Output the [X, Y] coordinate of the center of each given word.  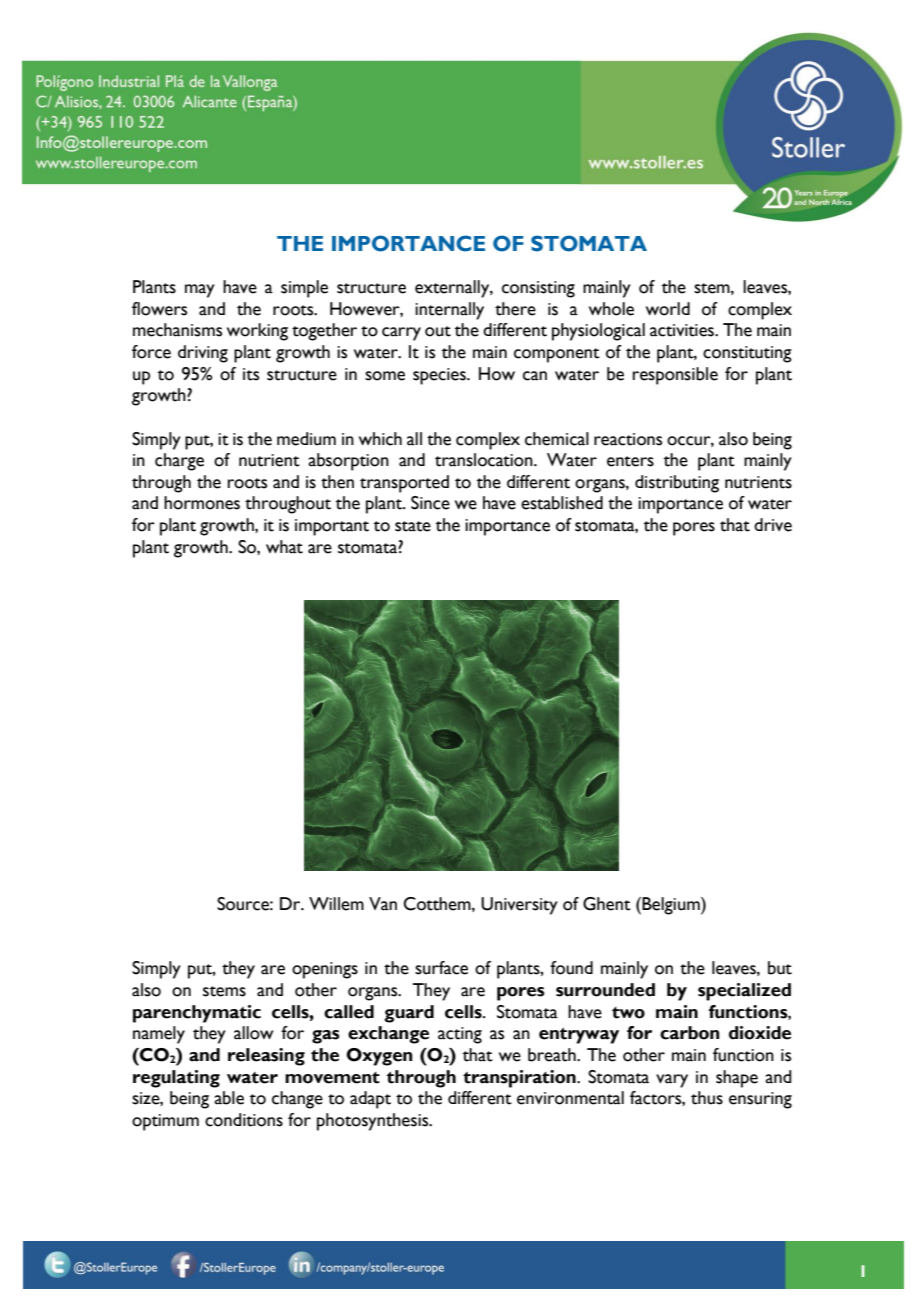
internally [449, 311]
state [413, 526]
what [284, 547]
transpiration [520, 1079]
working [257, 332]
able [229, 1098]
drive [773, 525]
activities [683, 330]
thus [707, 1098]
